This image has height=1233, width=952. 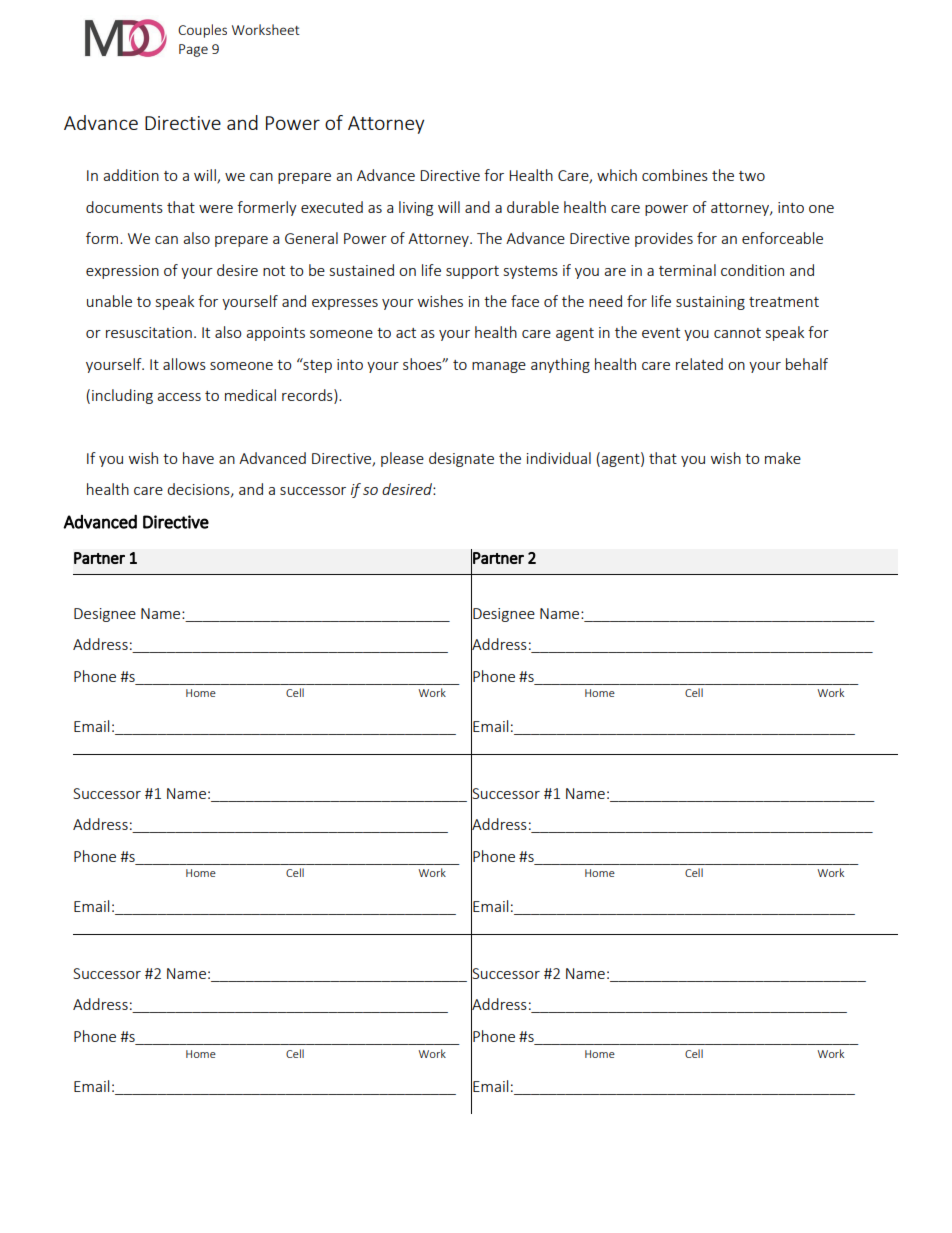 I want to click on designate, so click(x=461, y=459).
